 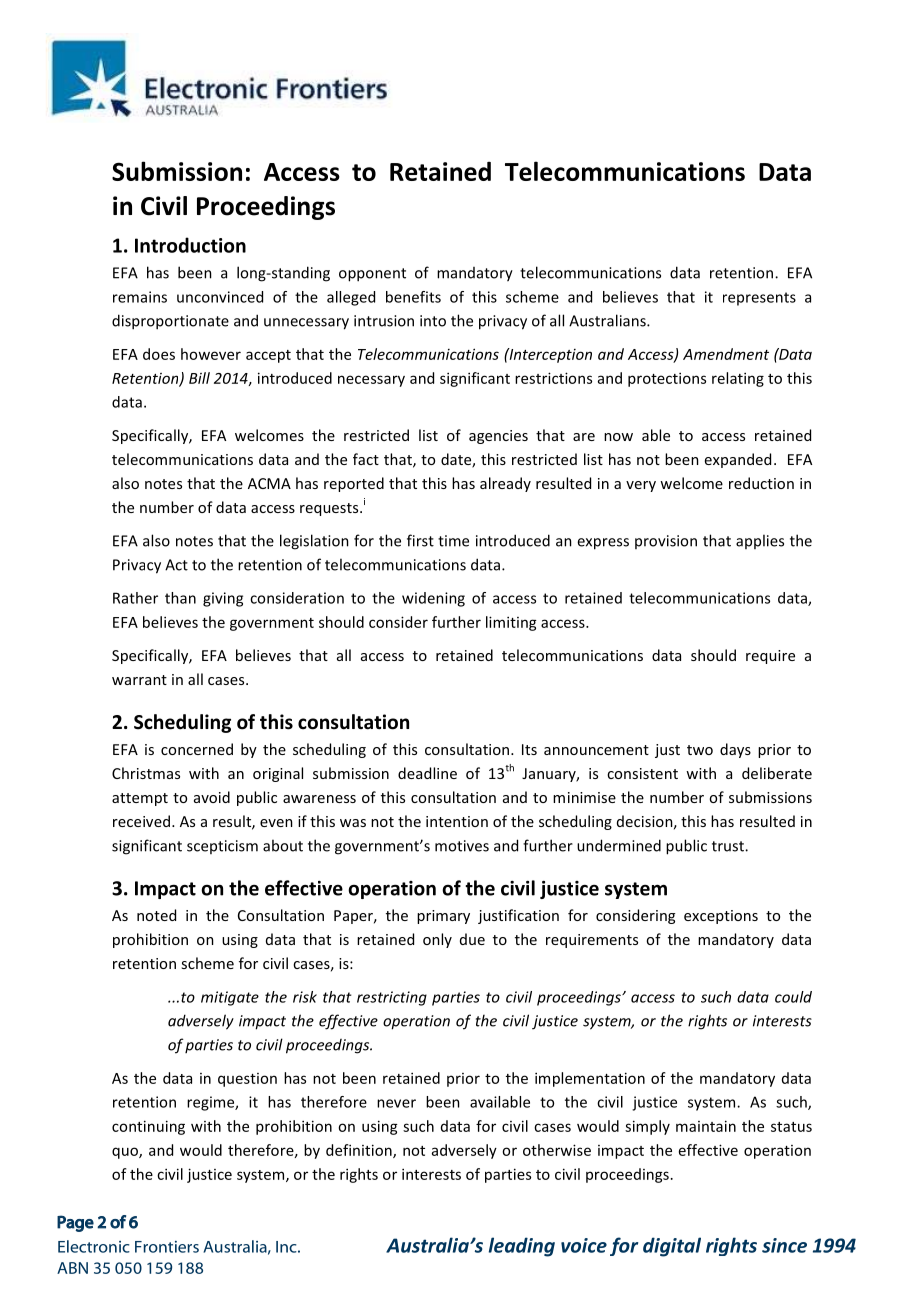 I want to click on digital, so click(x=672, y=1247).
